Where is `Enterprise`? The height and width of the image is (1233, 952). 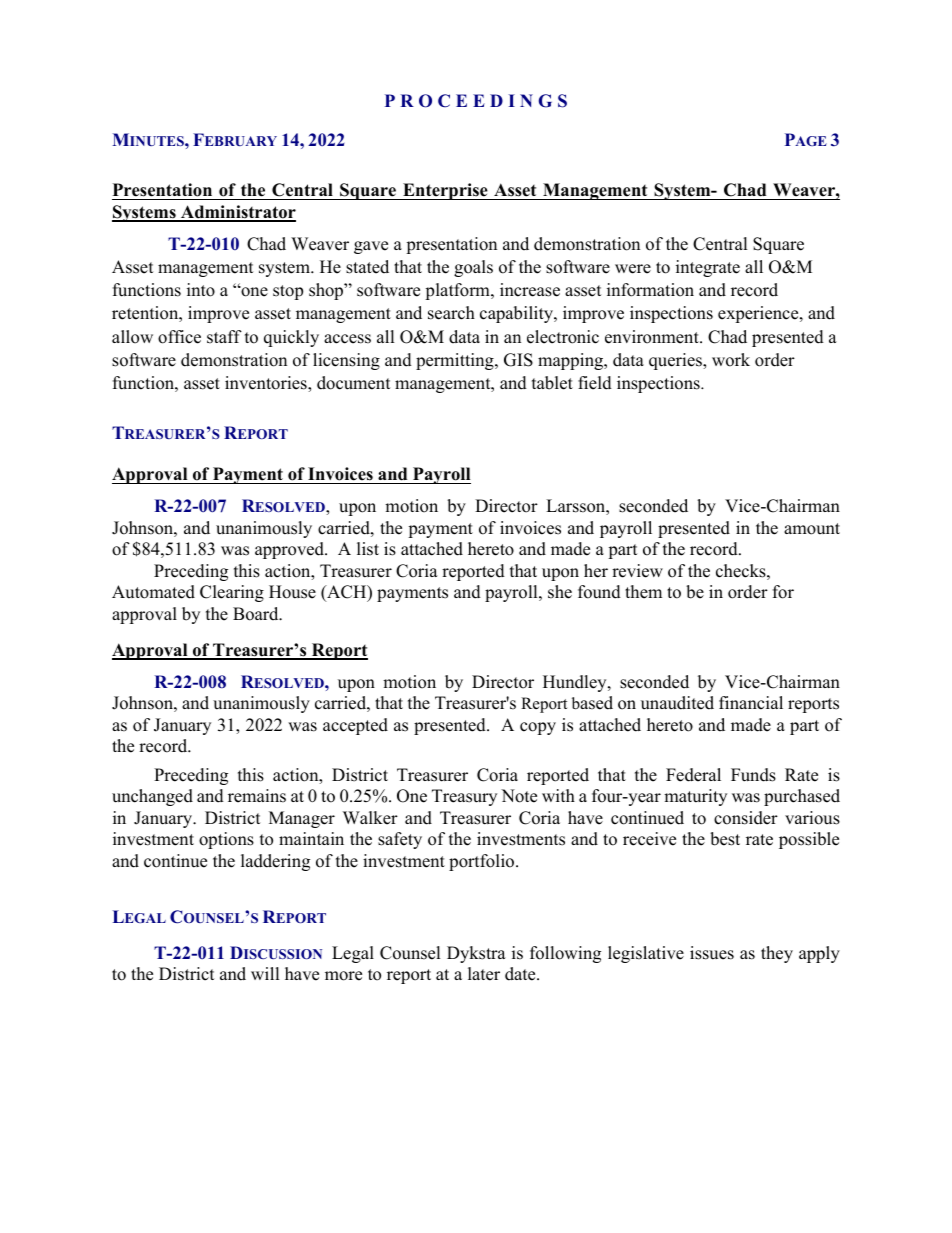 Enterprise is located at coordinates (445, 191).
